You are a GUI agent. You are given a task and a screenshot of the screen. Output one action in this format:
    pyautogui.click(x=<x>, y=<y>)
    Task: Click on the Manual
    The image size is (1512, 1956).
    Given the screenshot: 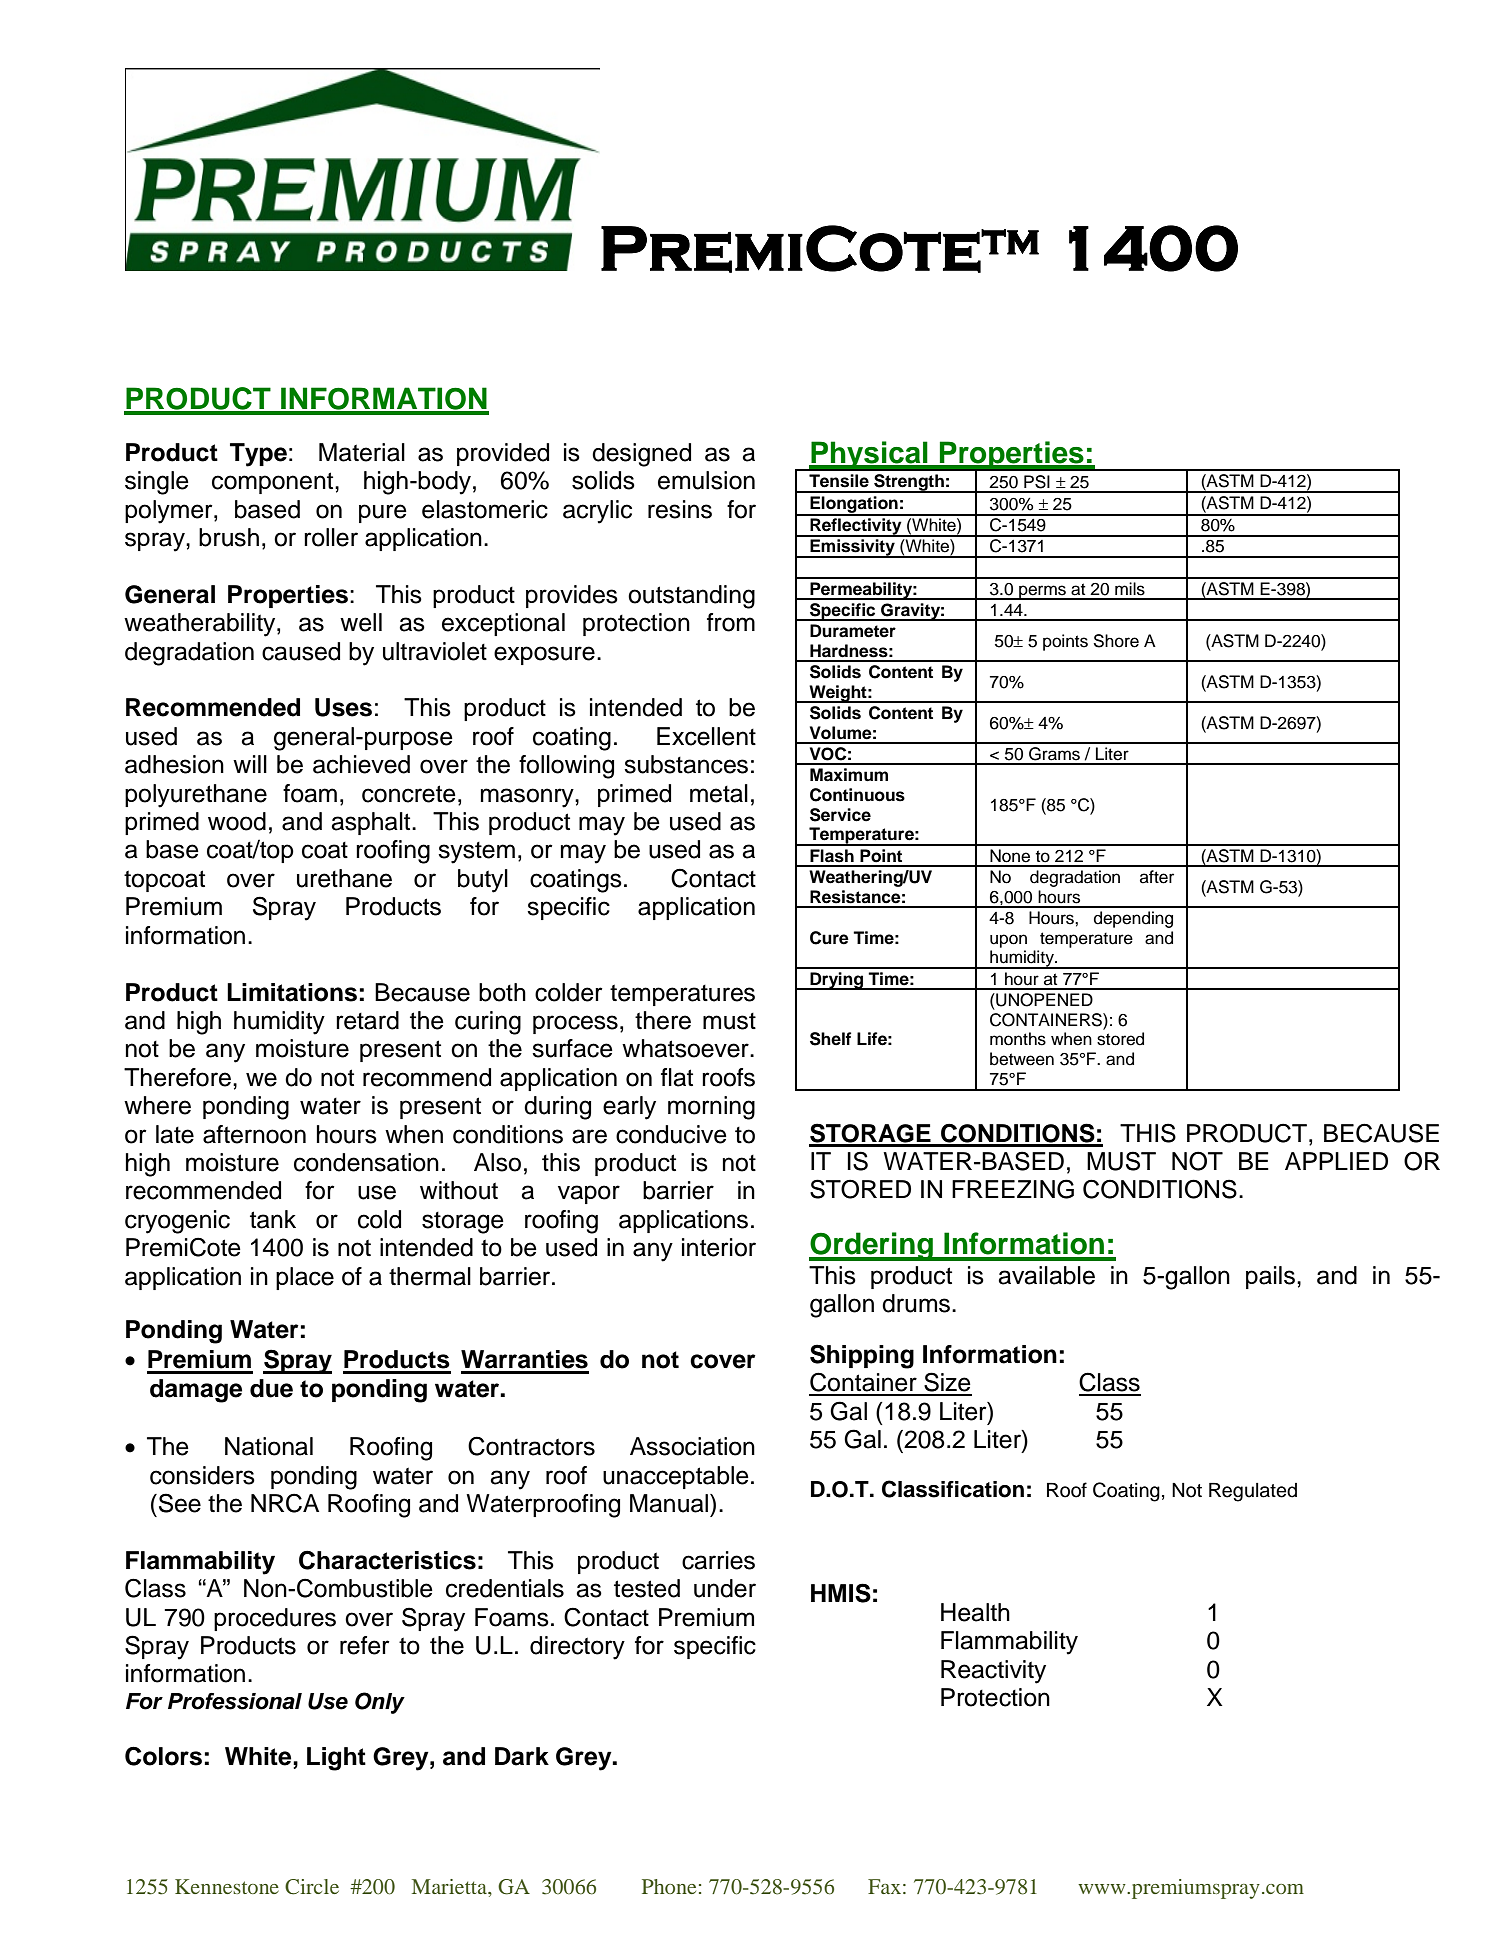 What is the action you would take?
    pyautogui.click(x=670, y=1503)
